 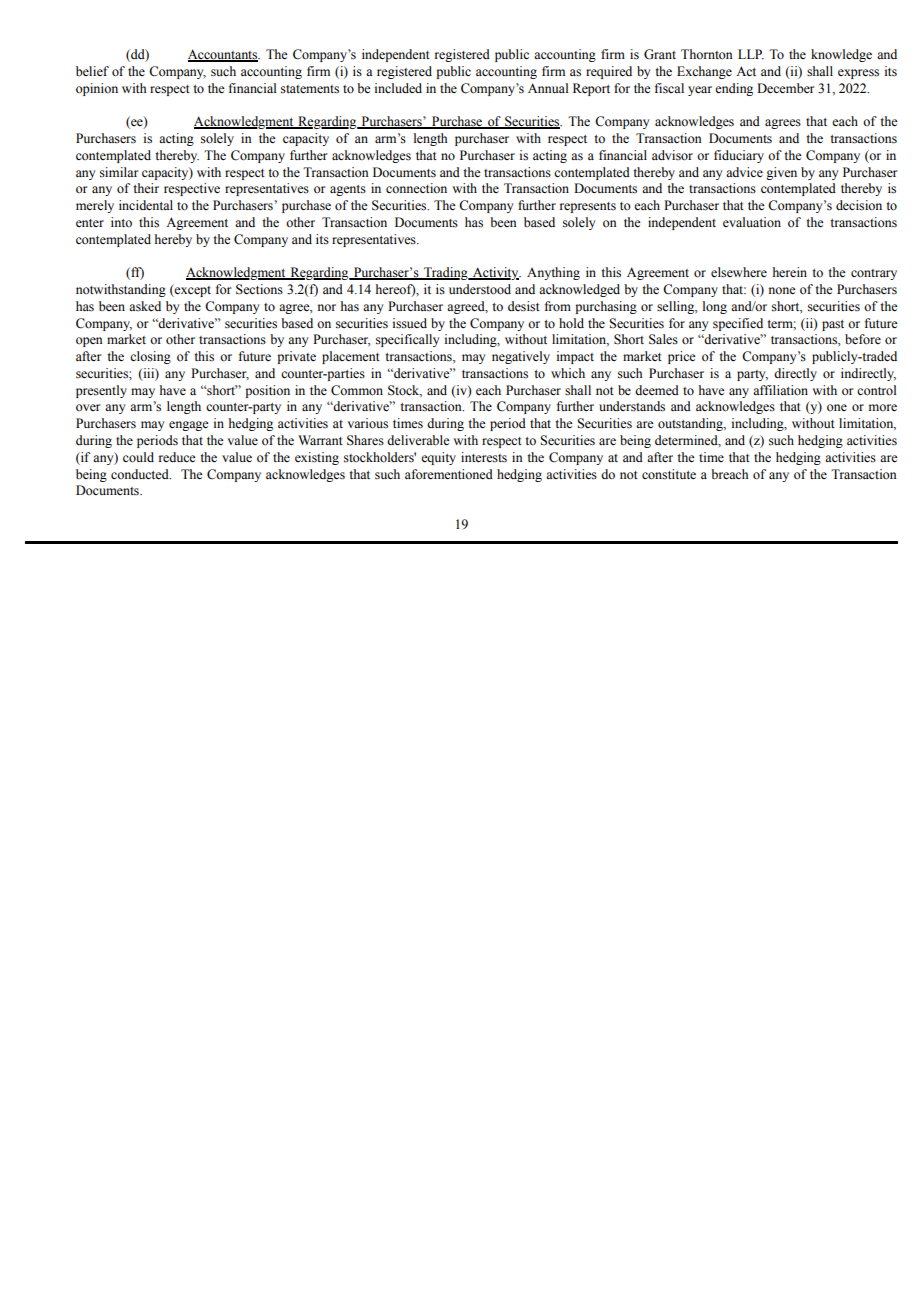 I want to click on decision, so click(x=859, y=205).
